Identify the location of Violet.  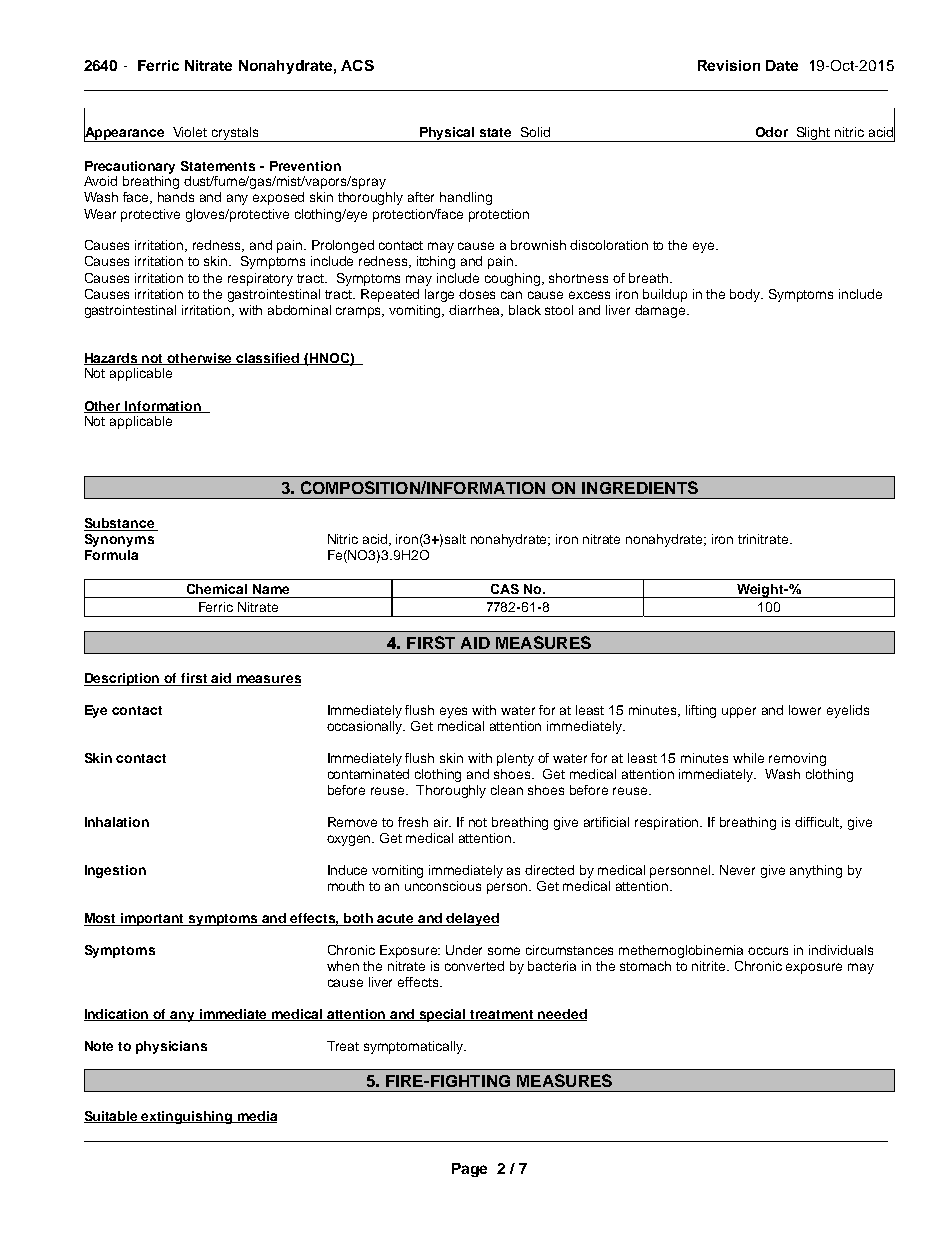
(190, 132).
